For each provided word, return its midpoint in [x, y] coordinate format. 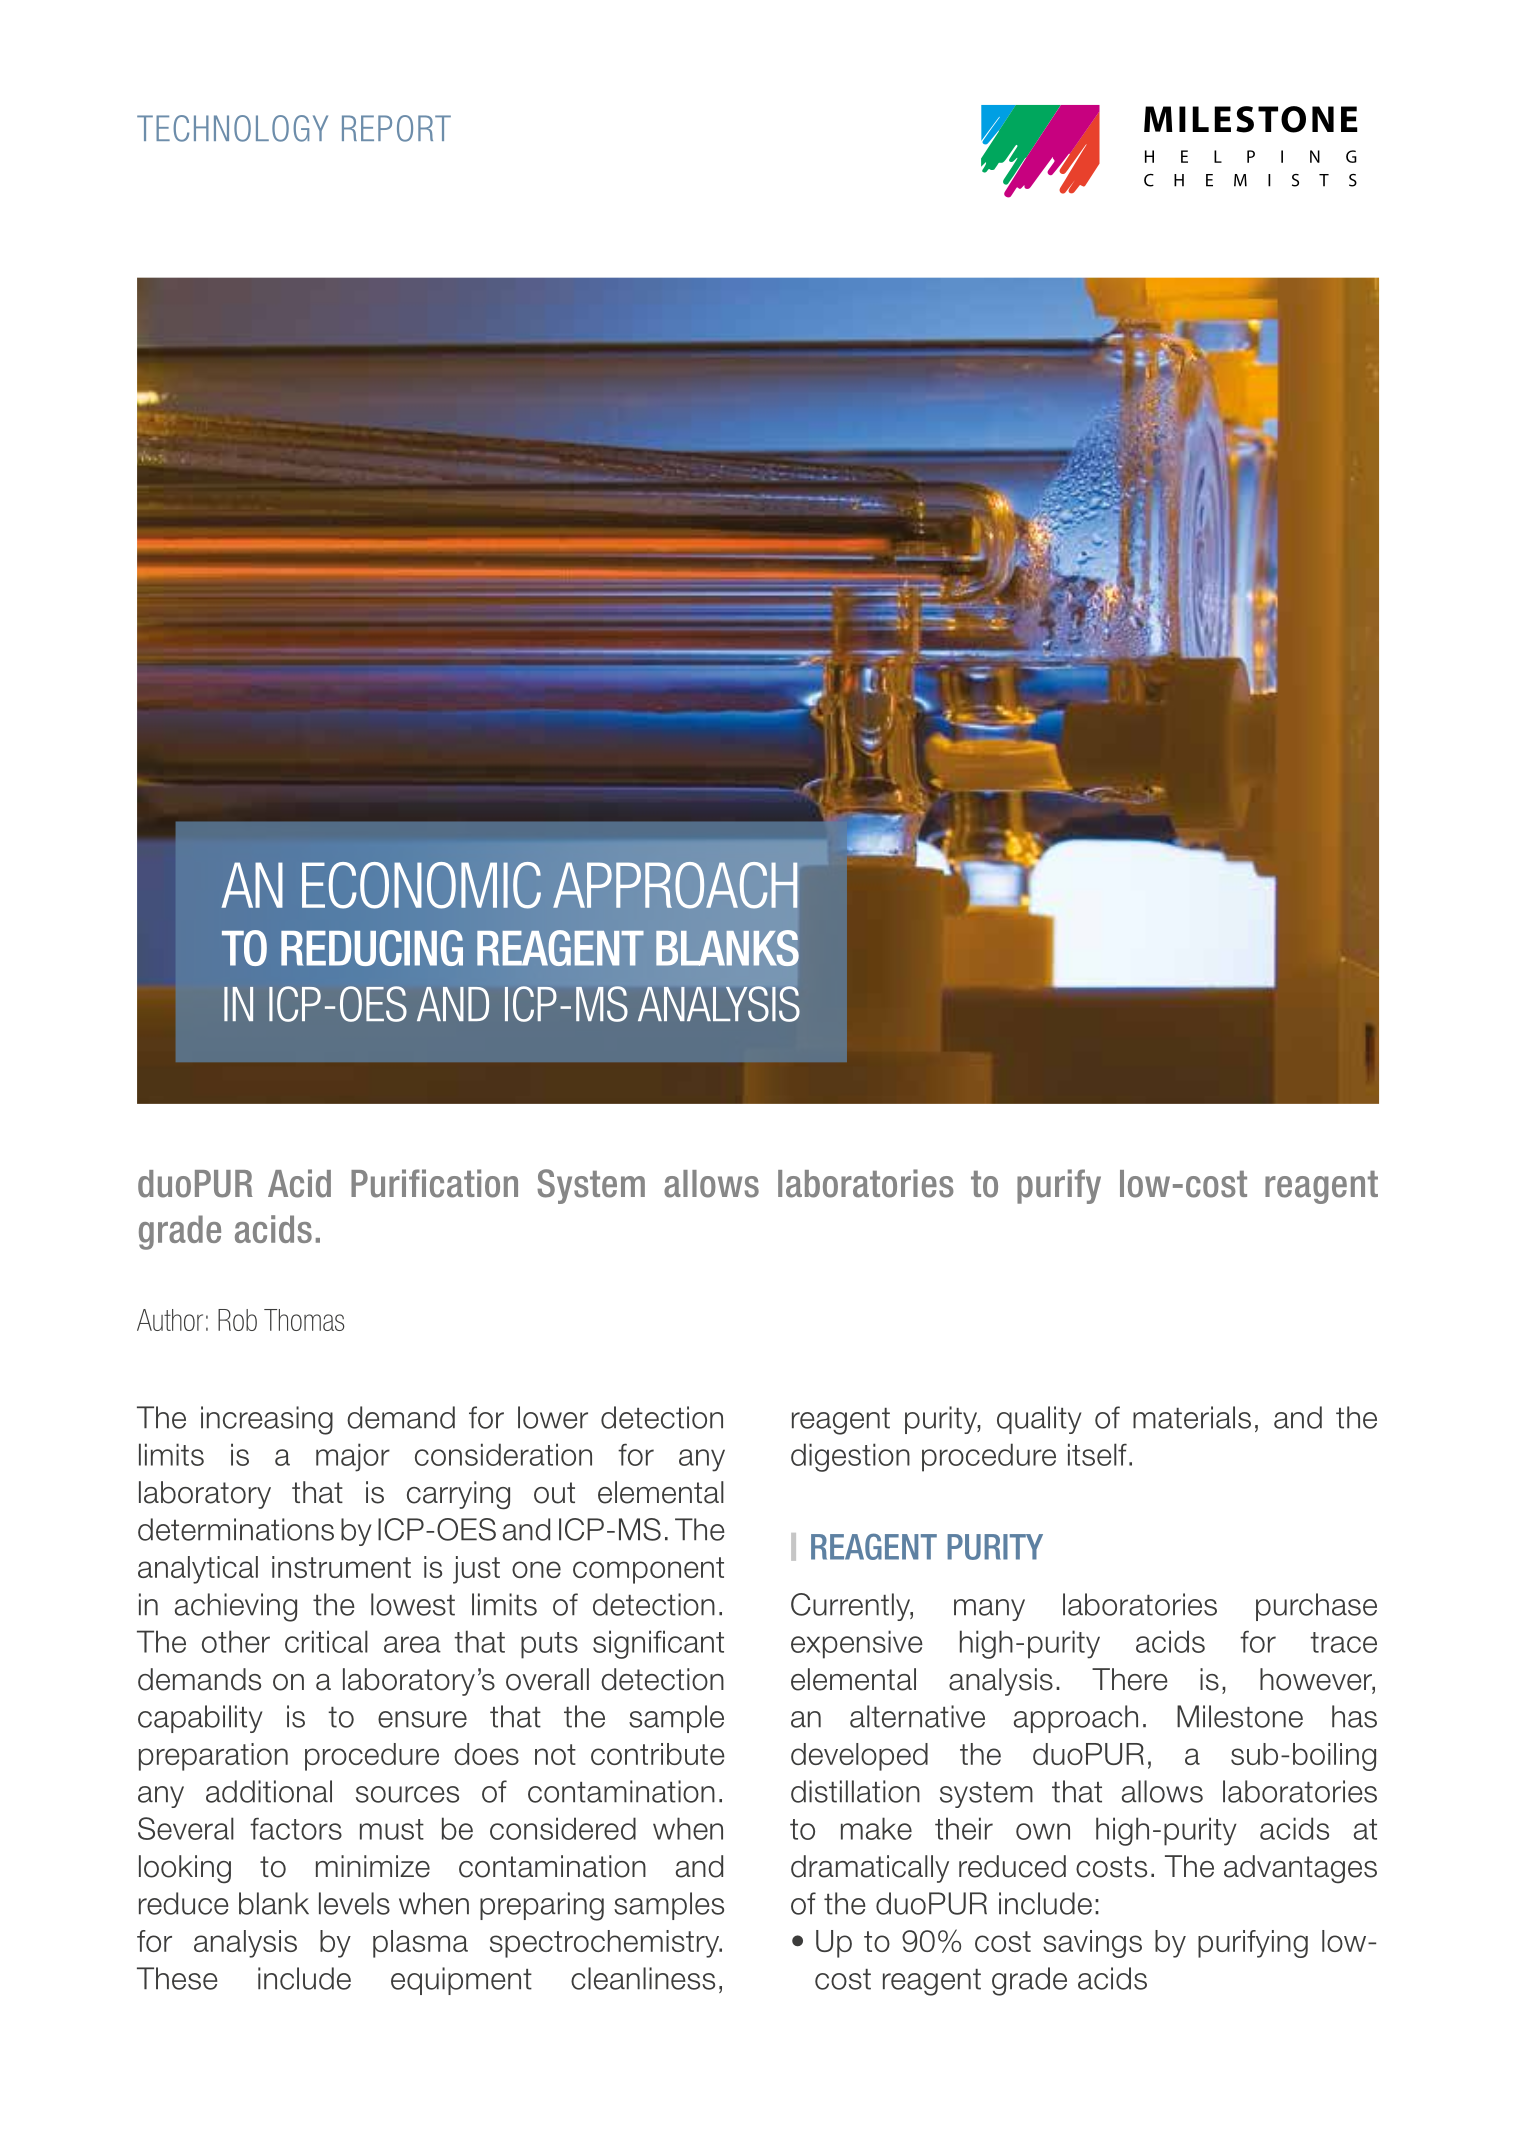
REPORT [396, 128]
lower [553, 1417]
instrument [341, 1567]
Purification [434, 1183]
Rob [237, 1320]
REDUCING [372, 948]
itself [1097, 1454]
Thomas [304, 1320]
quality [1039, 1420]
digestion [850, 1457]
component [648, 1570]
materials [1192, 1417]
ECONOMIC [421, 885]
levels [354, 1903]
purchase [1316, 1607]
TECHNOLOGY [232, 128]
